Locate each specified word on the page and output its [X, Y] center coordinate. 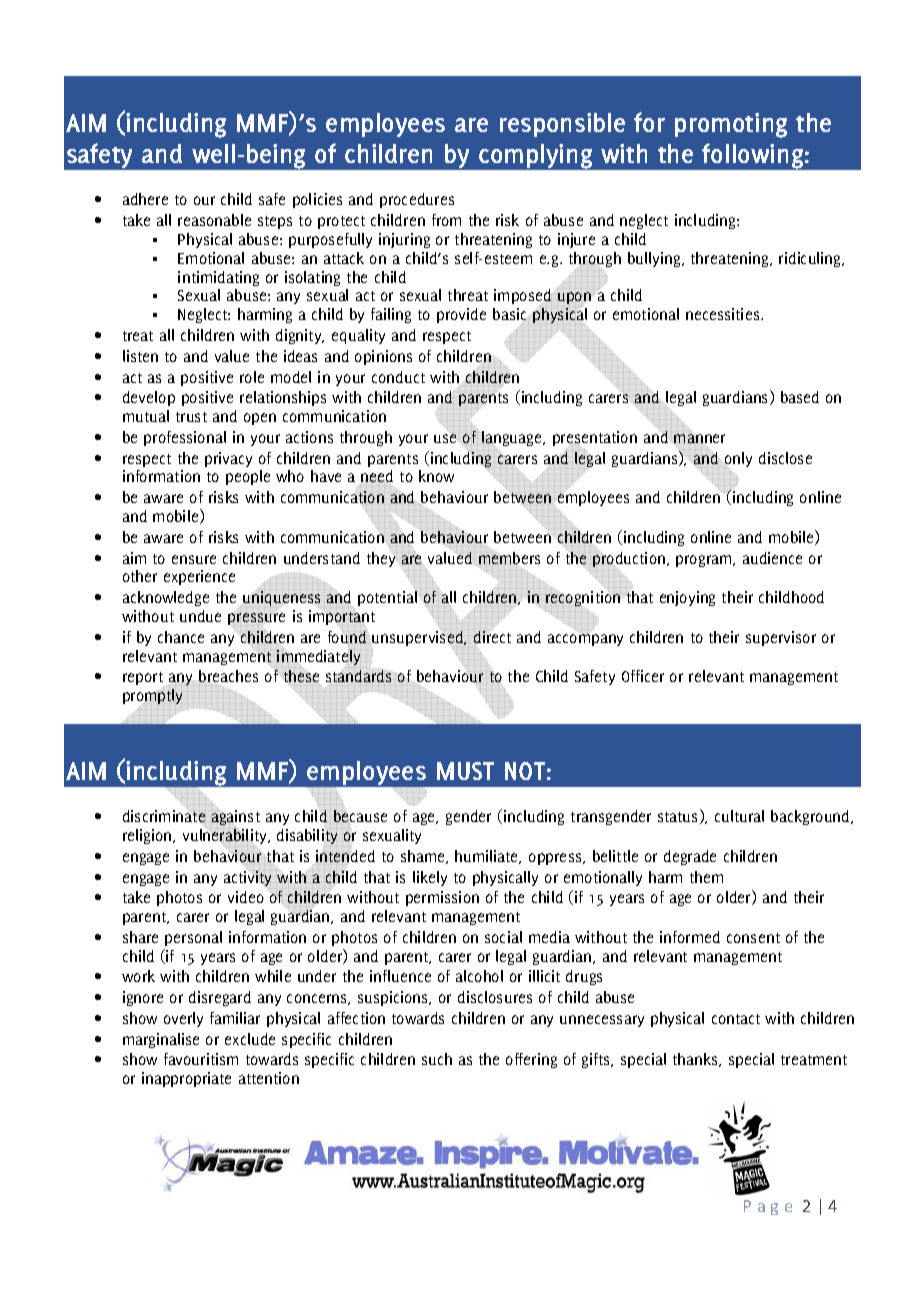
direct [492, 636]
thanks [696, 1060]
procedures [417, 200]
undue [200, 616]
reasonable [214, 220]
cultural [739, 816]
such [437, 1059]
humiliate [488, 857]
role [252, 377]
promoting [731, 125]
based [800, 397]
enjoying [687, 598]
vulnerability [226, 837]
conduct [398, 377]
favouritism [201, 1059]
